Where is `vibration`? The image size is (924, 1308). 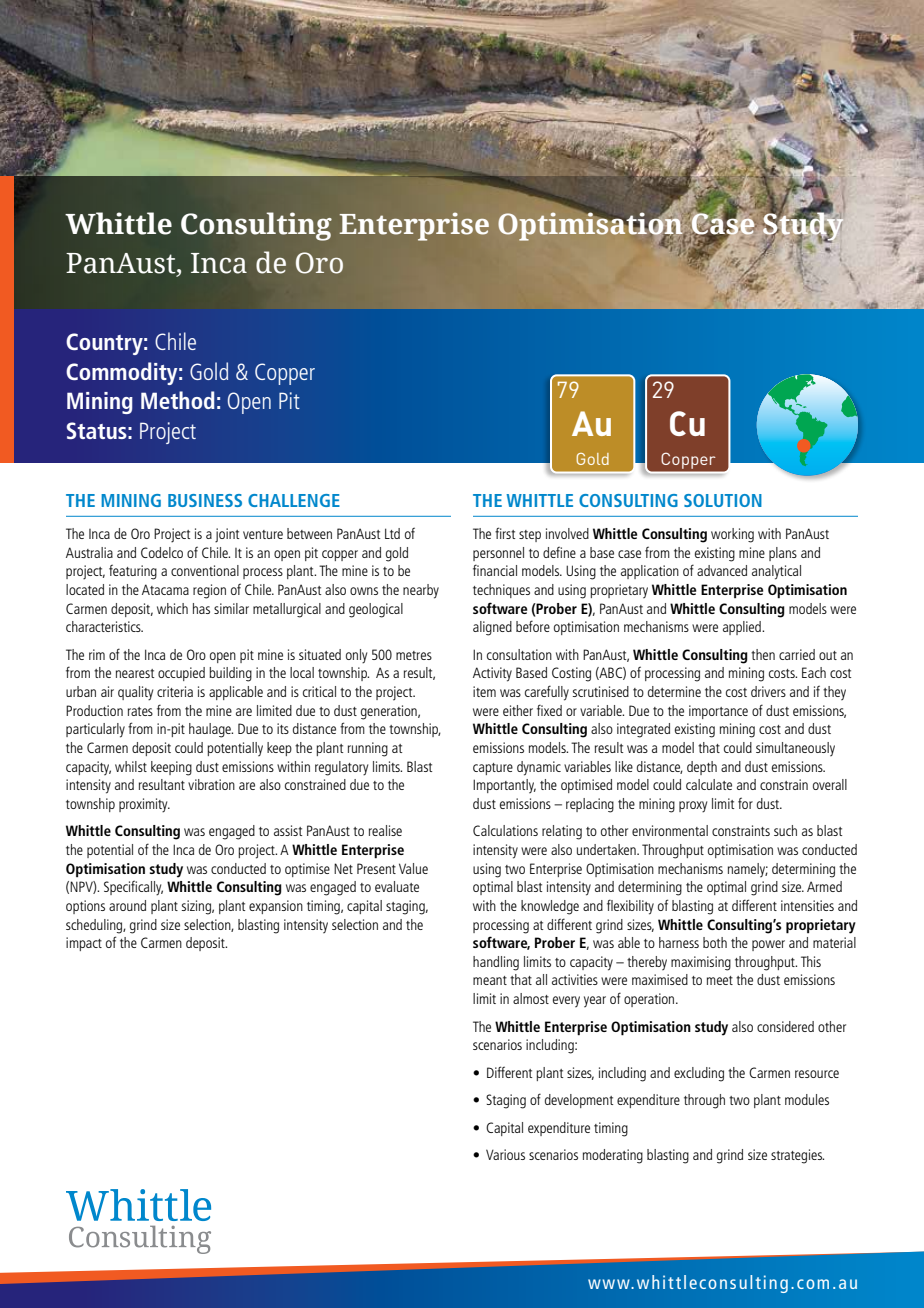 vibration is located at coordinates (211, 784).
